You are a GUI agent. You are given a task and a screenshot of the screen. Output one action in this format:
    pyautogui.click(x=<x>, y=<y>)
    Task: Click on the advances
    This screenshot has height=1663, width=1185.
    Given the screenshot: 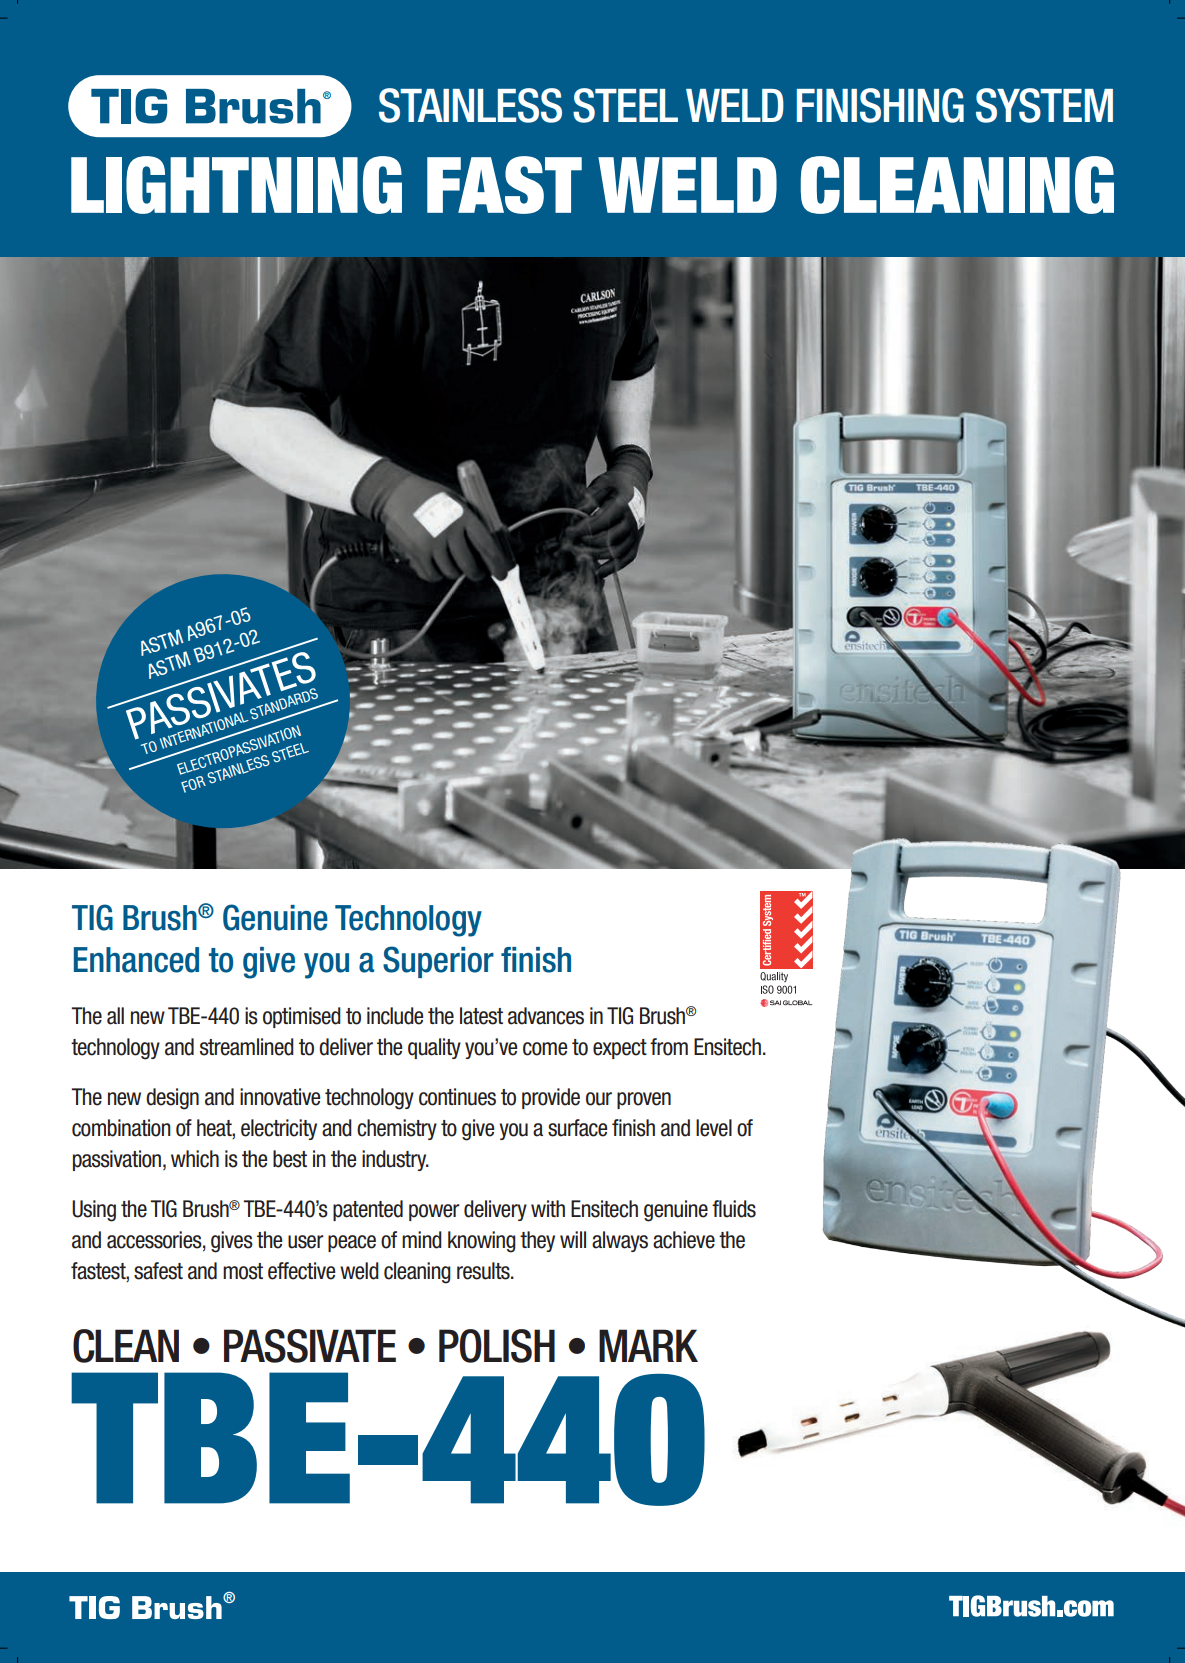 What is the action you would take?
    pyautogui.click(x=546, y=1016)
